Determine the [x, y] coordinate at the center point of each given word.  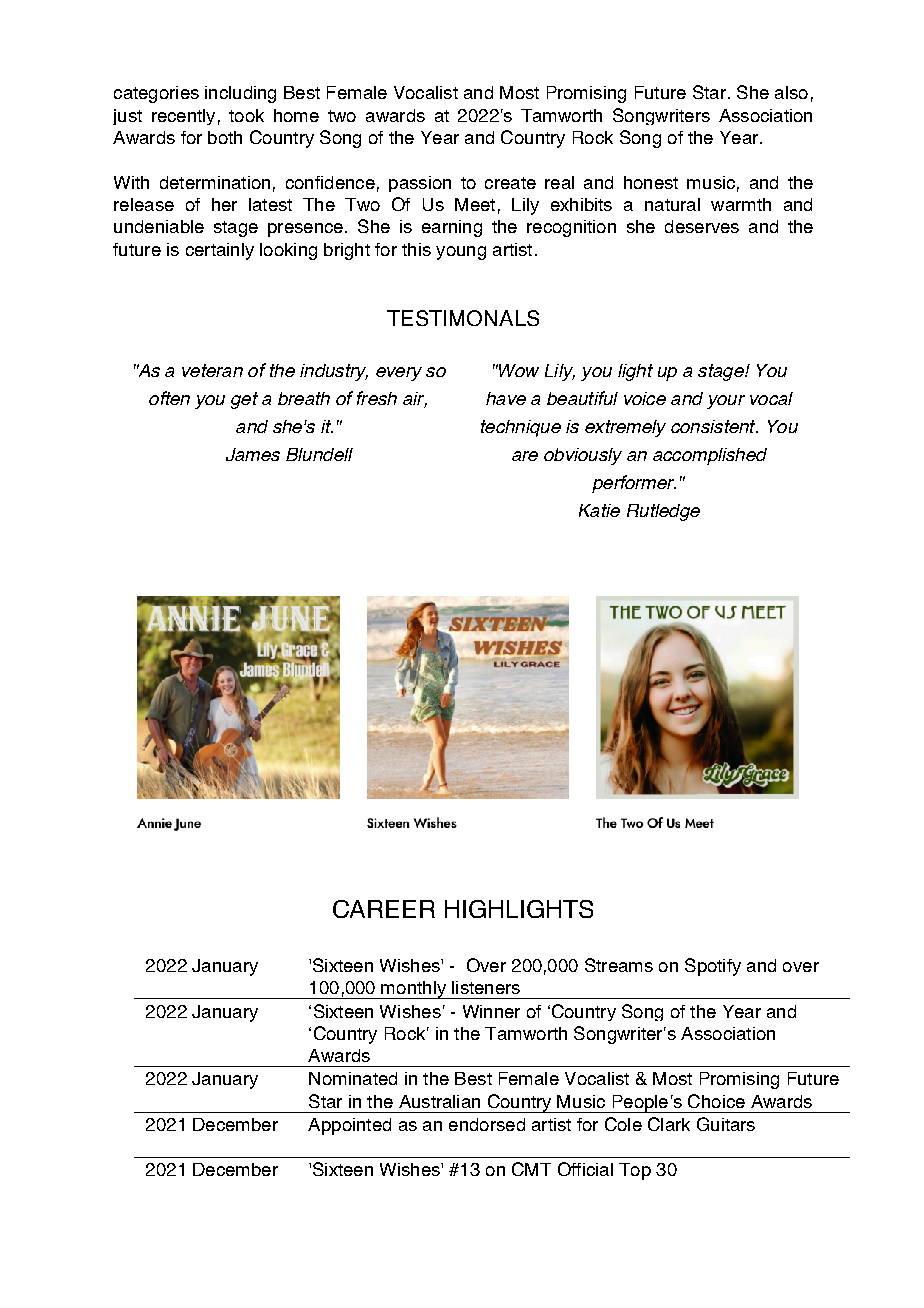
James [253, 454]
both [225, 137]
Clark [669, 1124]
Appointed [349, 1126]
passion [420, 184]
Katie [599, 510]
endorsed [487, 1124]
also [791, 92]
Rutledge [663, 512]
